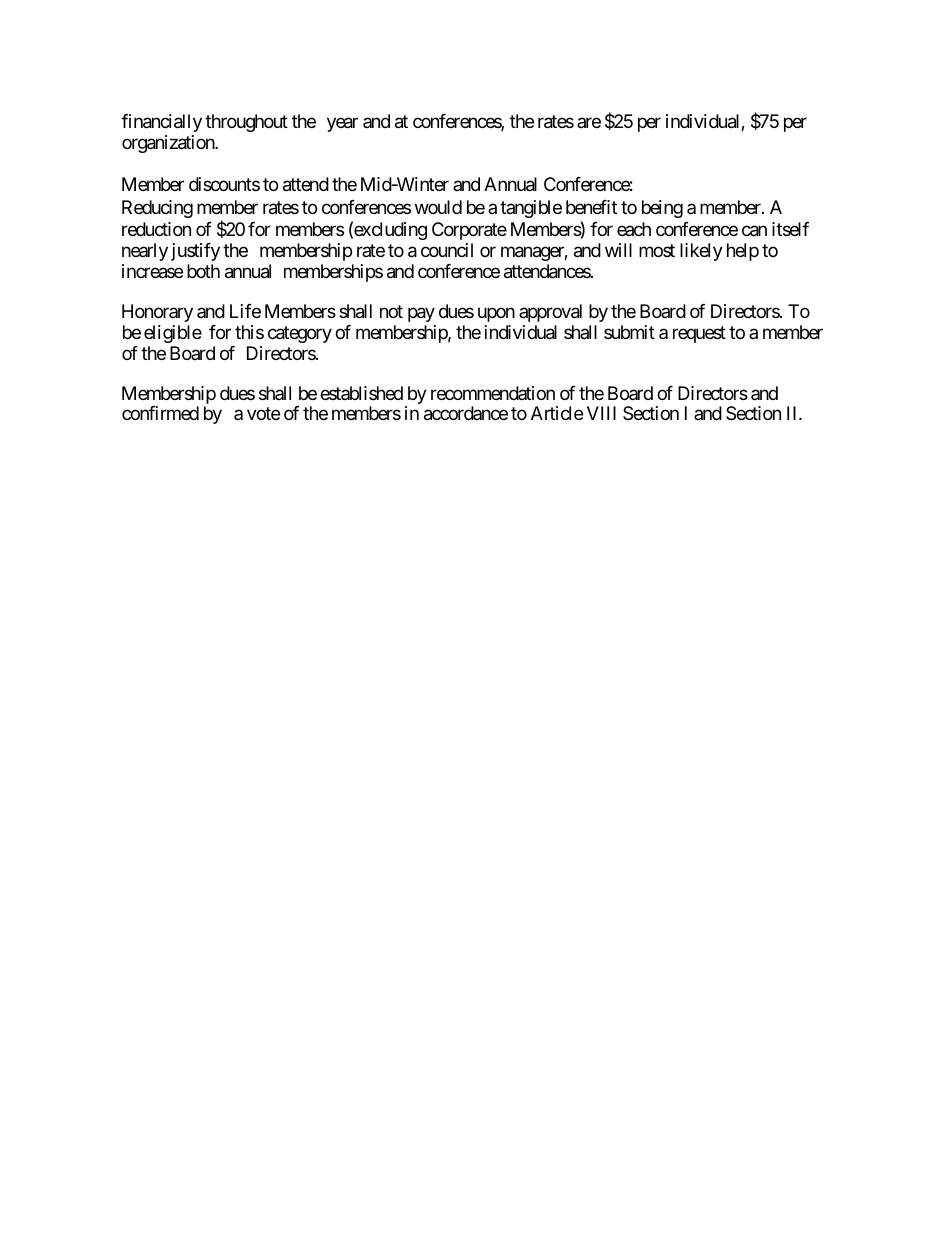  Describe the element at coordinates (263, 414) in the page. I see `vote` at that location.
